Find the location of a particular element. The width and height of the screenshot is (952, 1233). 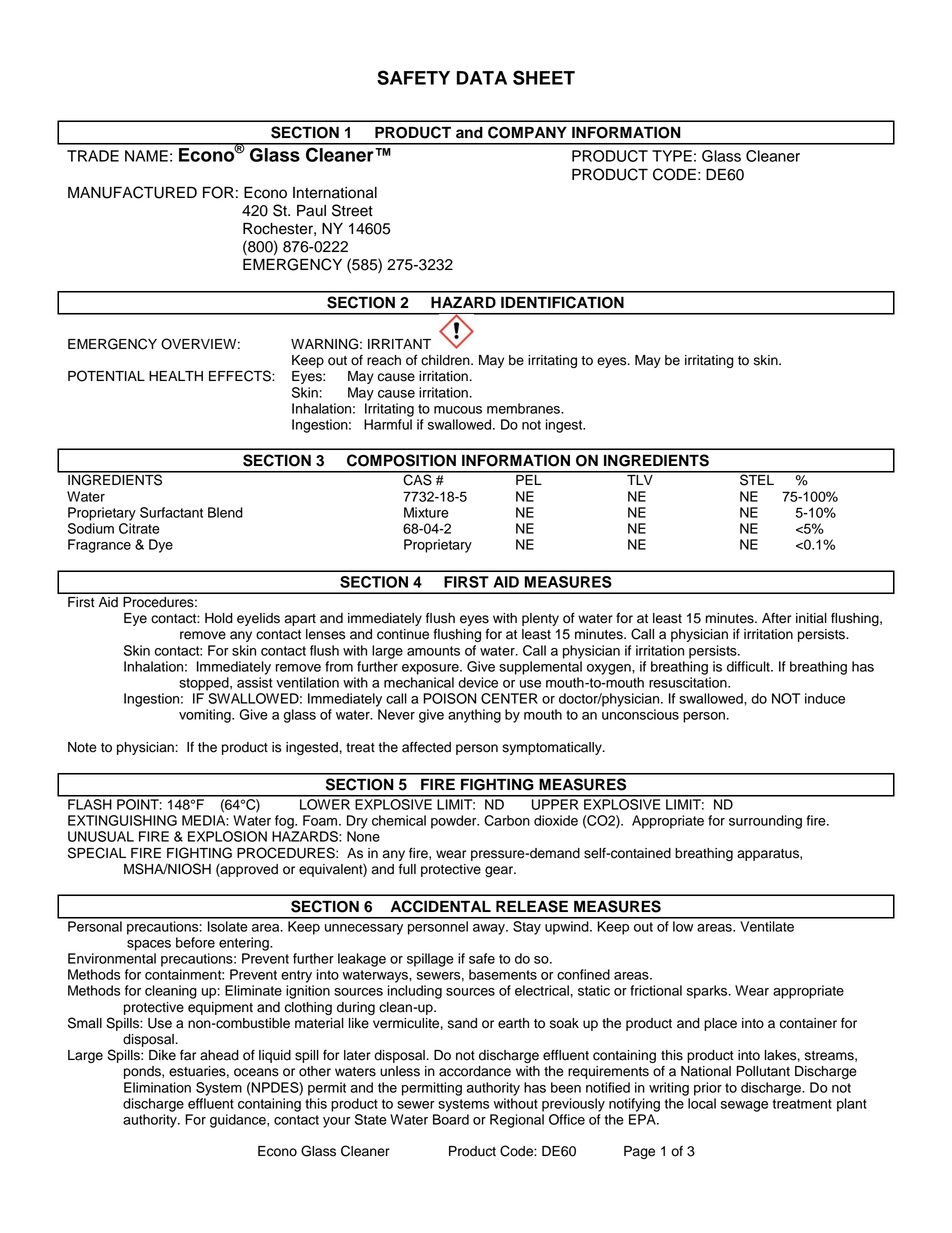

Hold is located at coordinates (219, 618).
